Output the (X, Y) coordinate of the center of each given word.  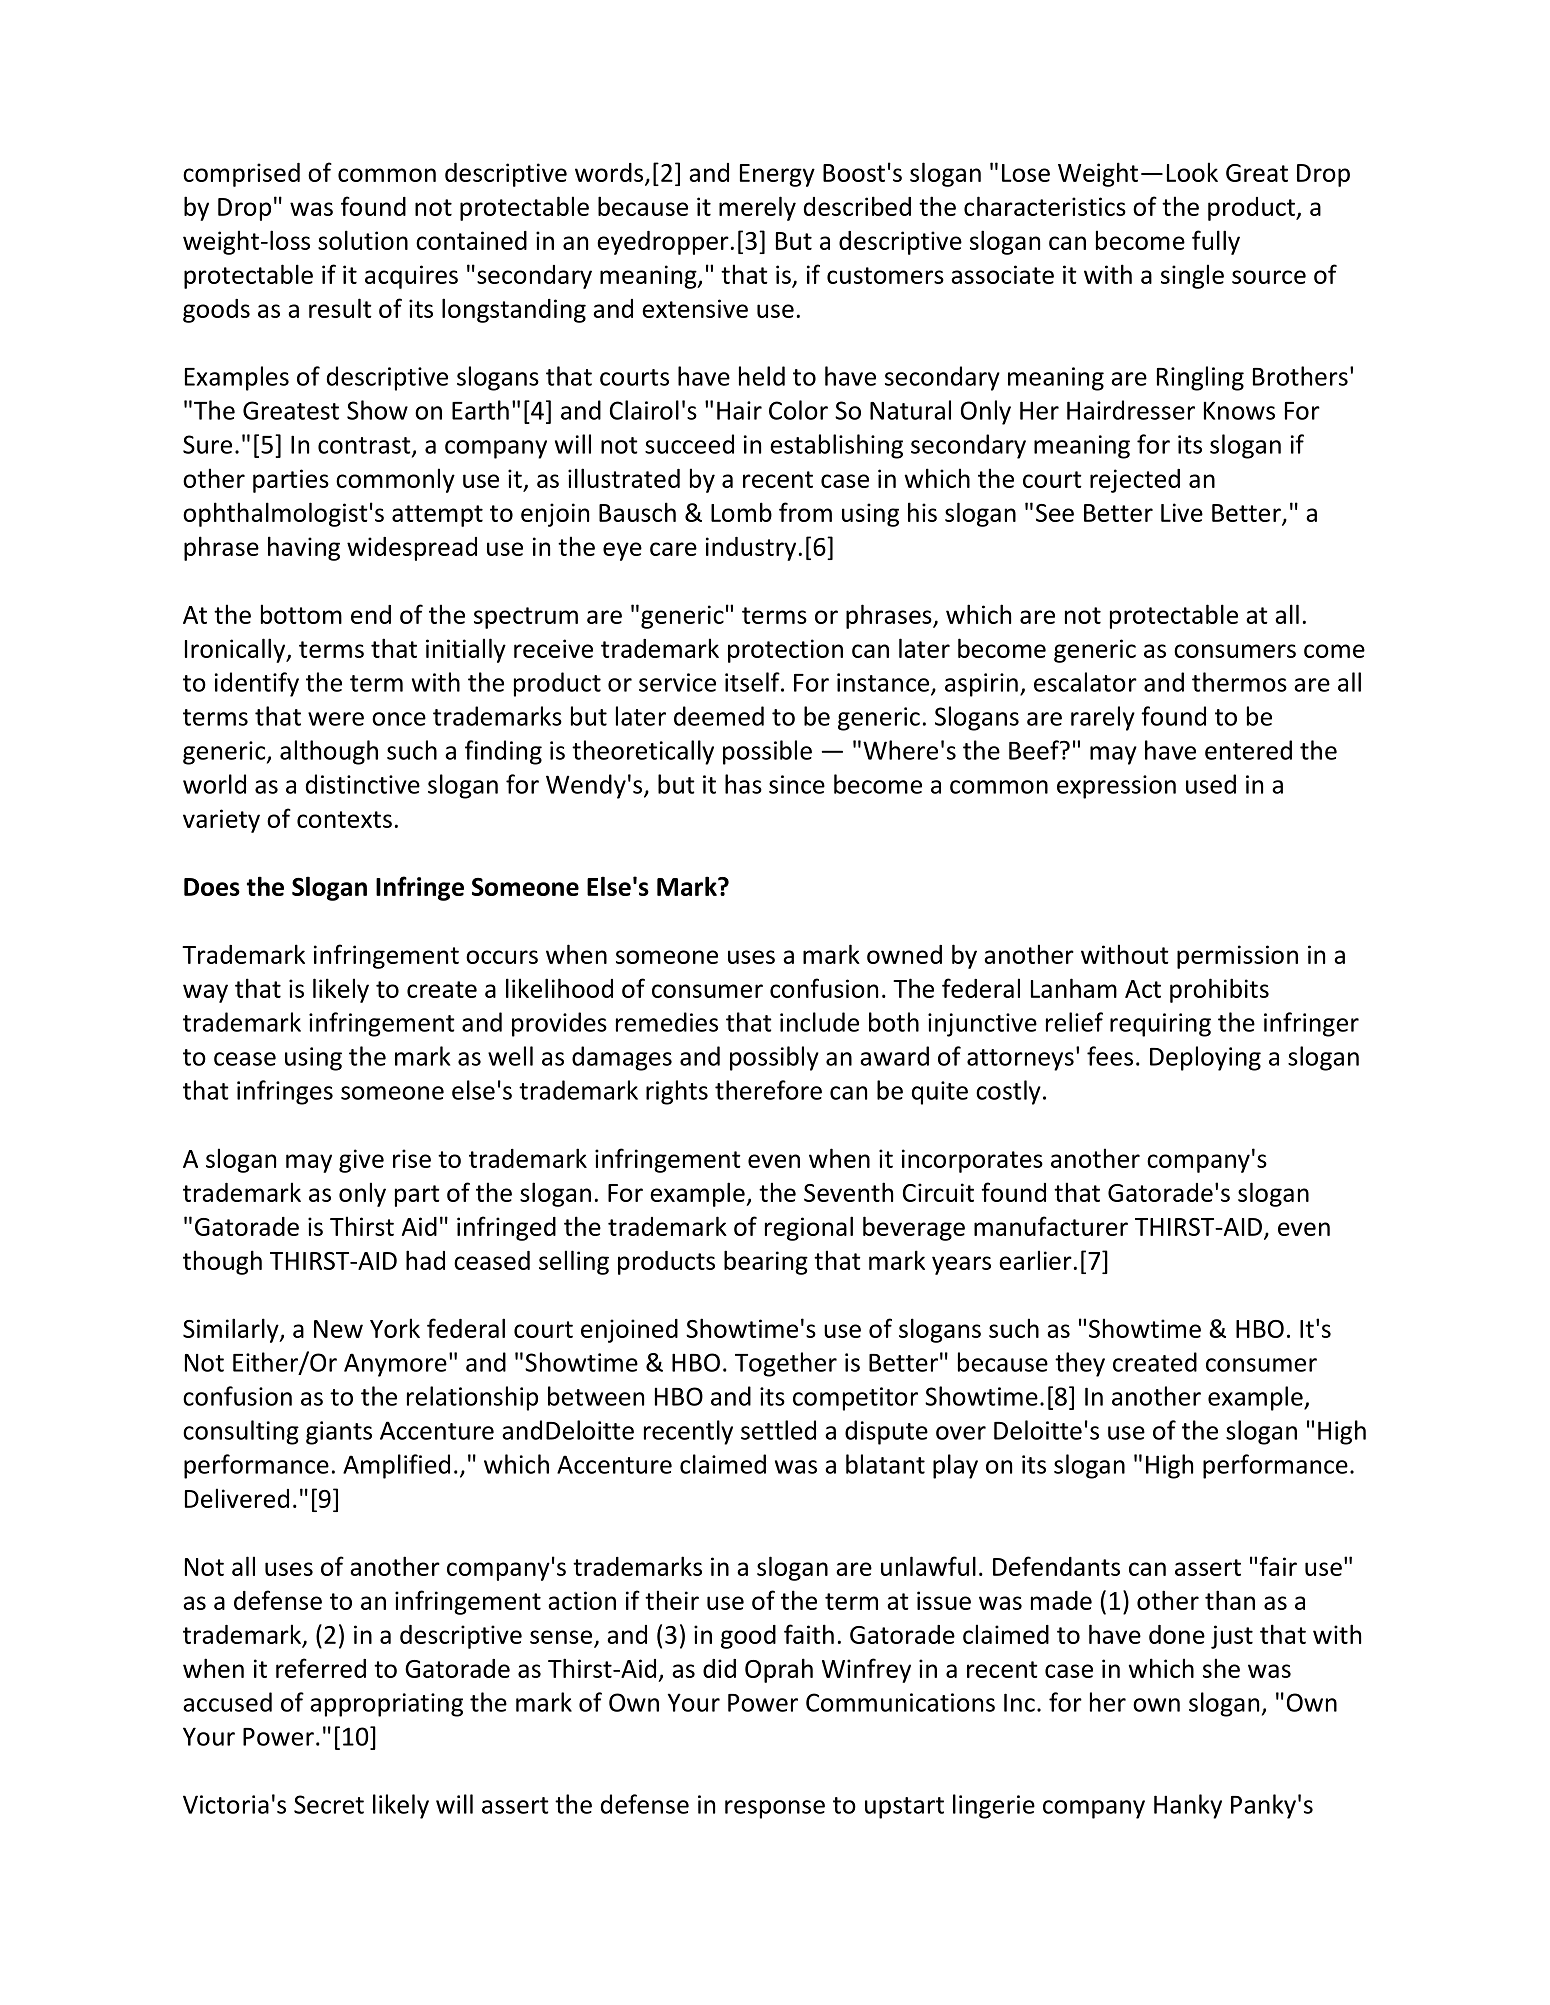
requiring (1160, 1025)
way (205, 993)
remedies (667, 1022)
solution (363, 240)
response (775, 1809)
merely (757, 208)
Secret (329, 1804)
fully (1216, 242)
